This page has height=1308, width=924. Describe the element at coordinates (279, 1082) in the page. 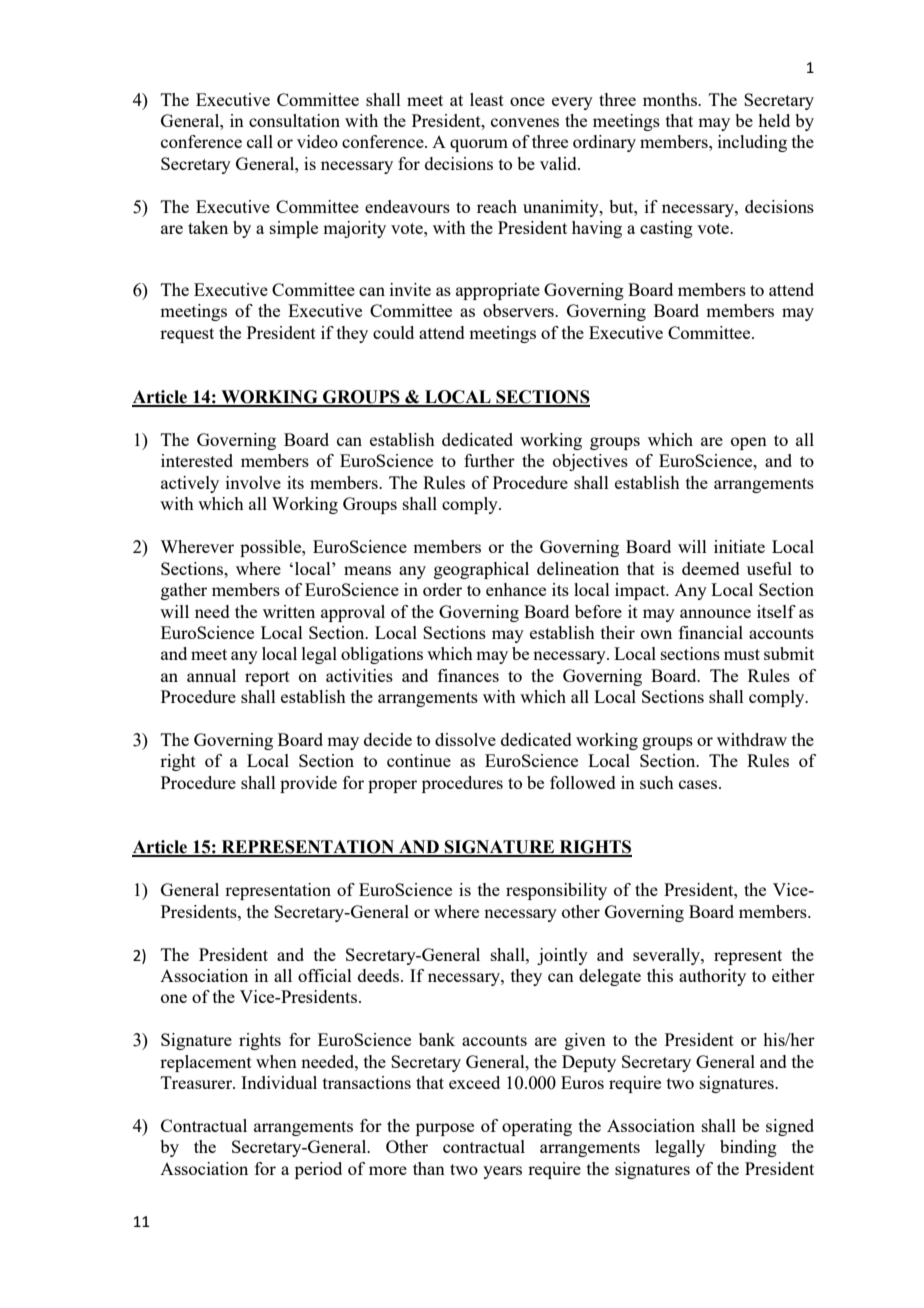

I see `Individual` at that location.
